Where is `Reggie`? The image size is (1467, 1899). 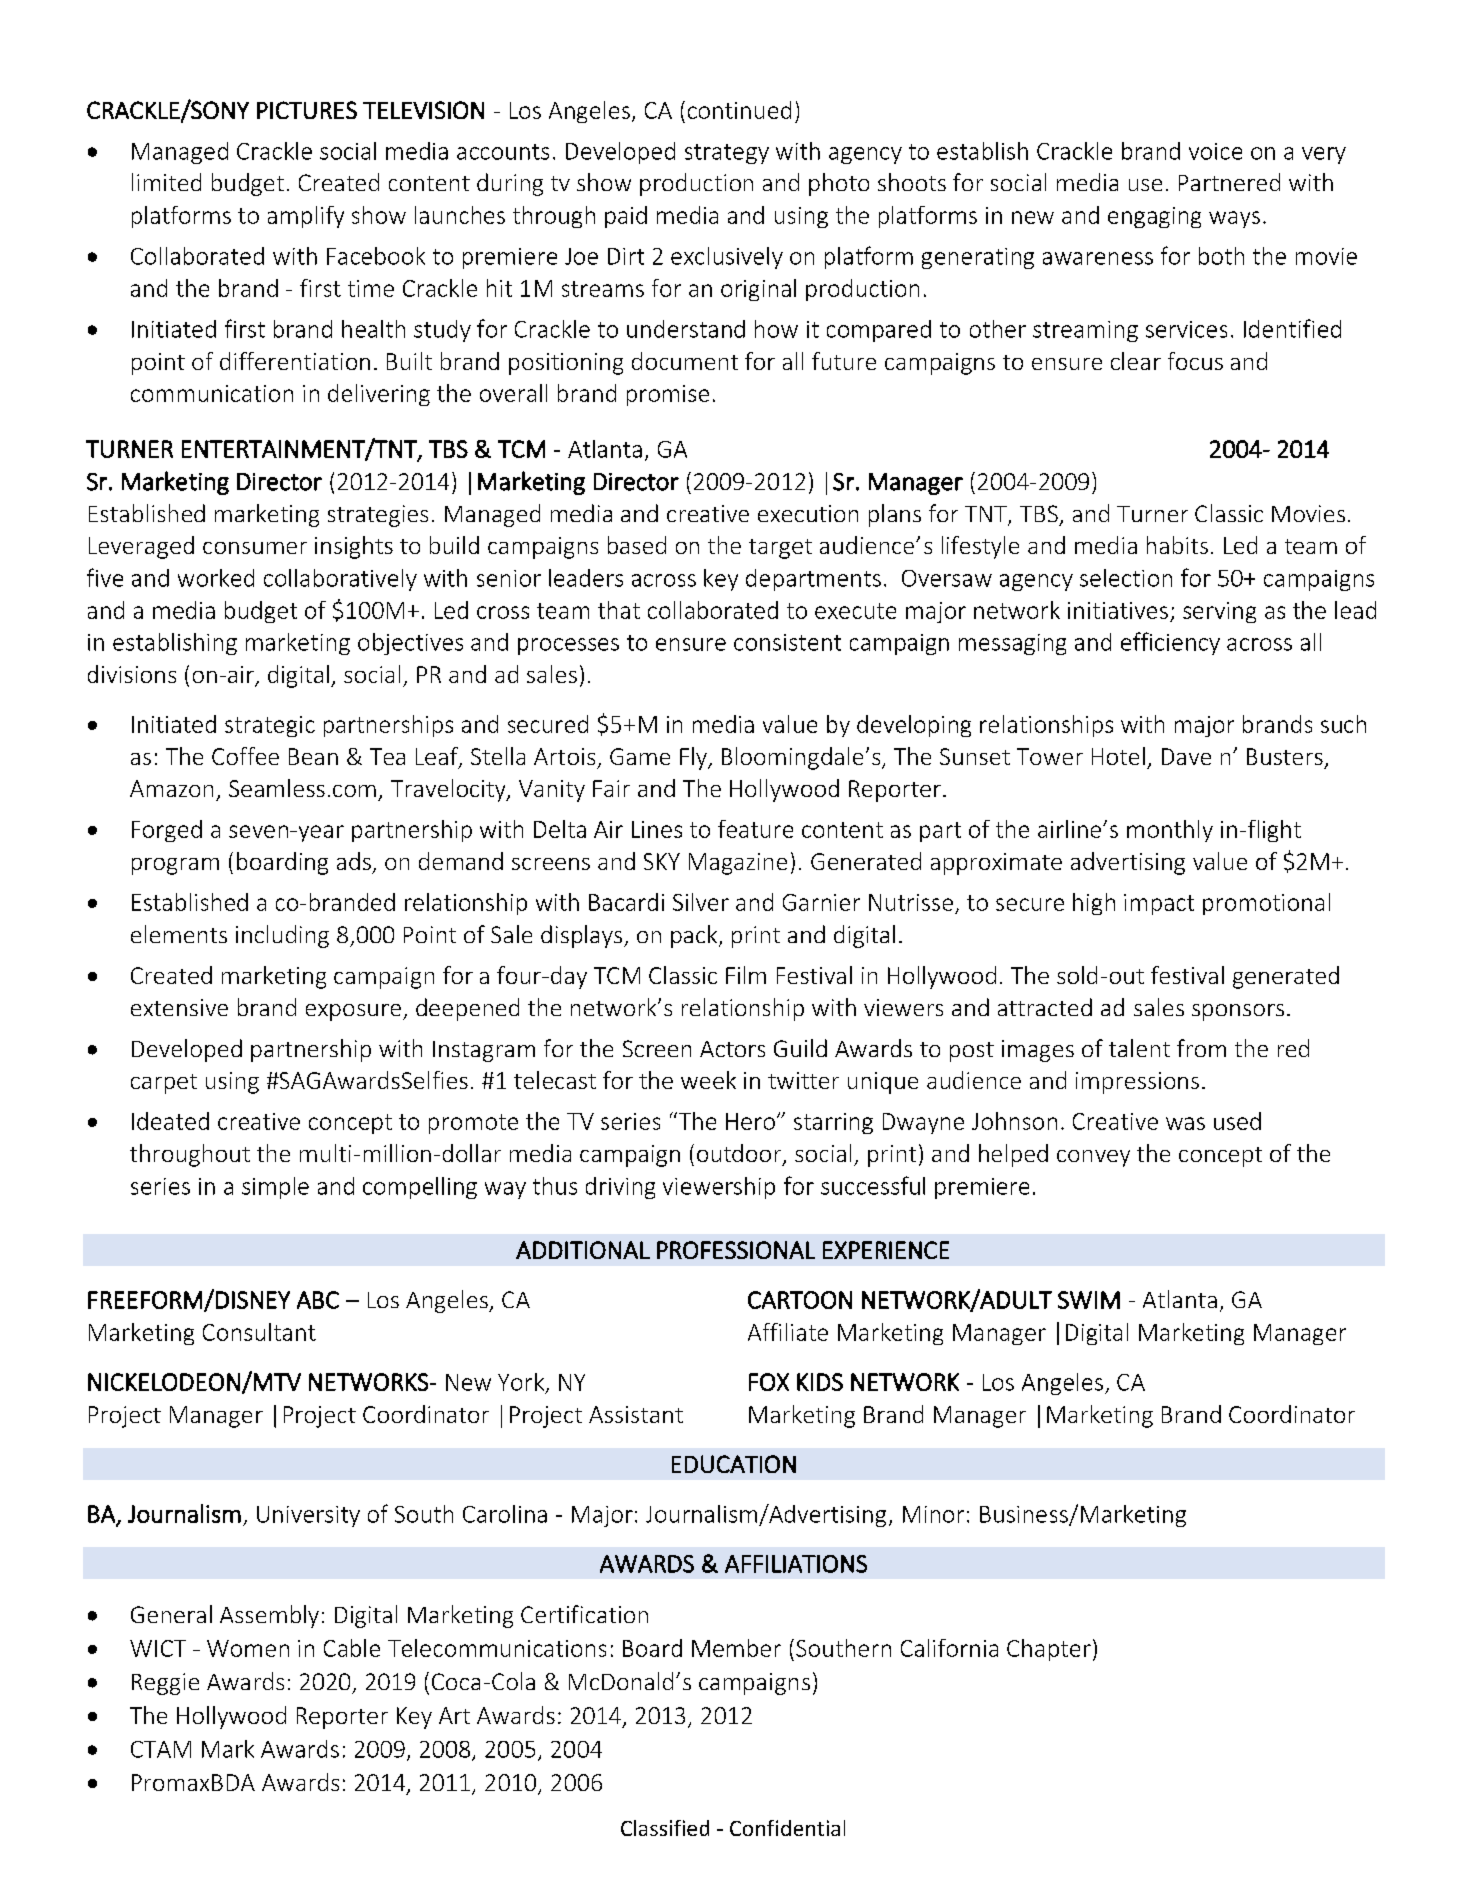 Reggie is located at coordinates (165, 1684).
